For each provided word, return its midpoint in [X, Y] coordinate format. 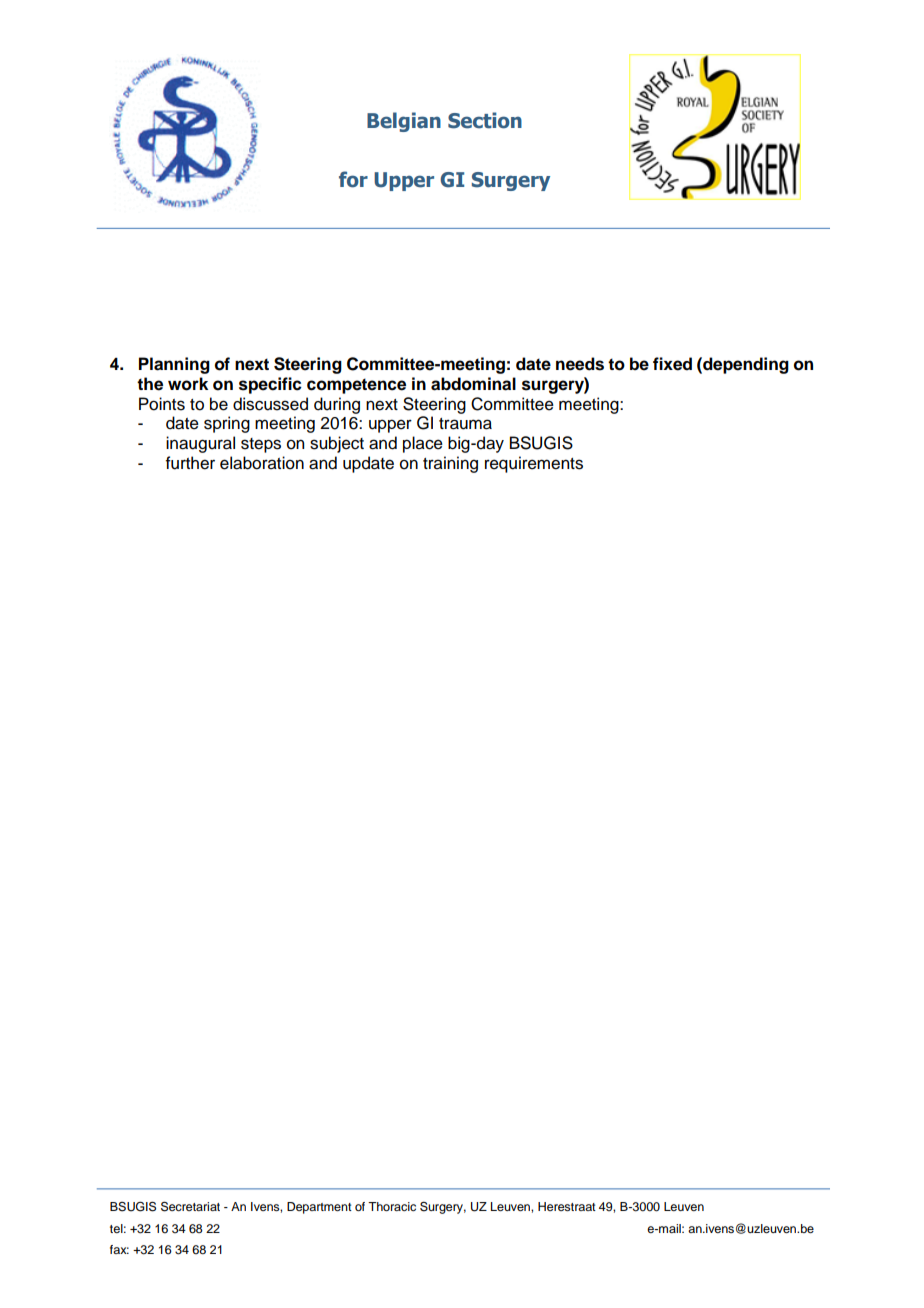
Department [319, 1208]
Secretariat [190, 1206]
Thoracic [392, 1206]
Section [485, 120]
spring [227, 424]
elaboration [262, 463]
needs [580, 364]
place [423, 444]
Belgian [404, 122]
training [450, 464]
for [353, 179]
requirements [534, 464]
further [190, 463]
